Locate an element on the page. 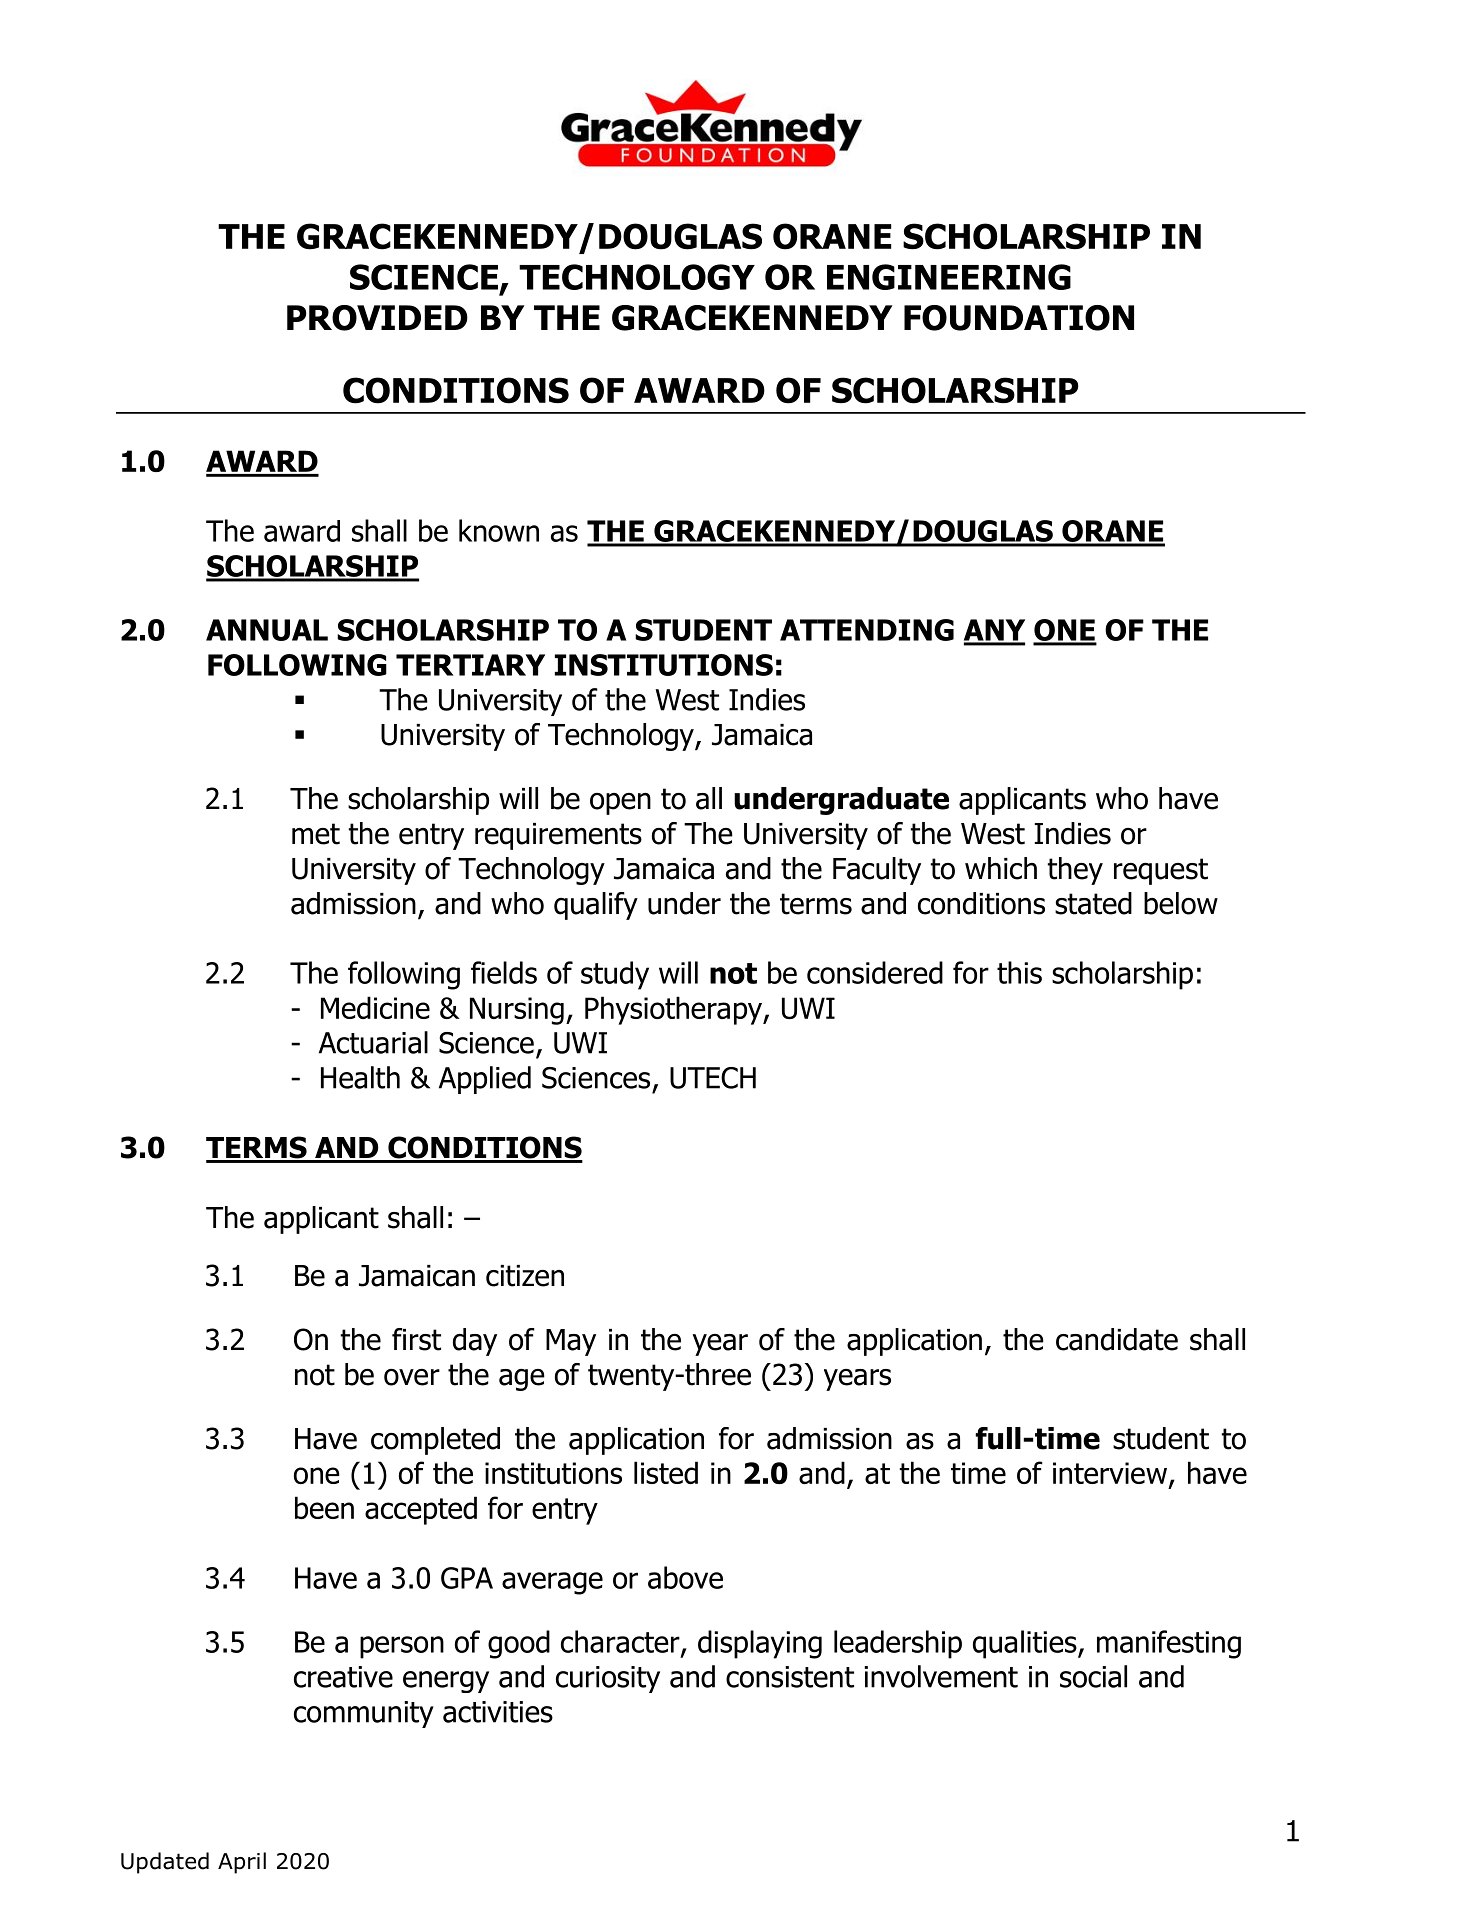  social is located at coordinates (1093, 1676).
